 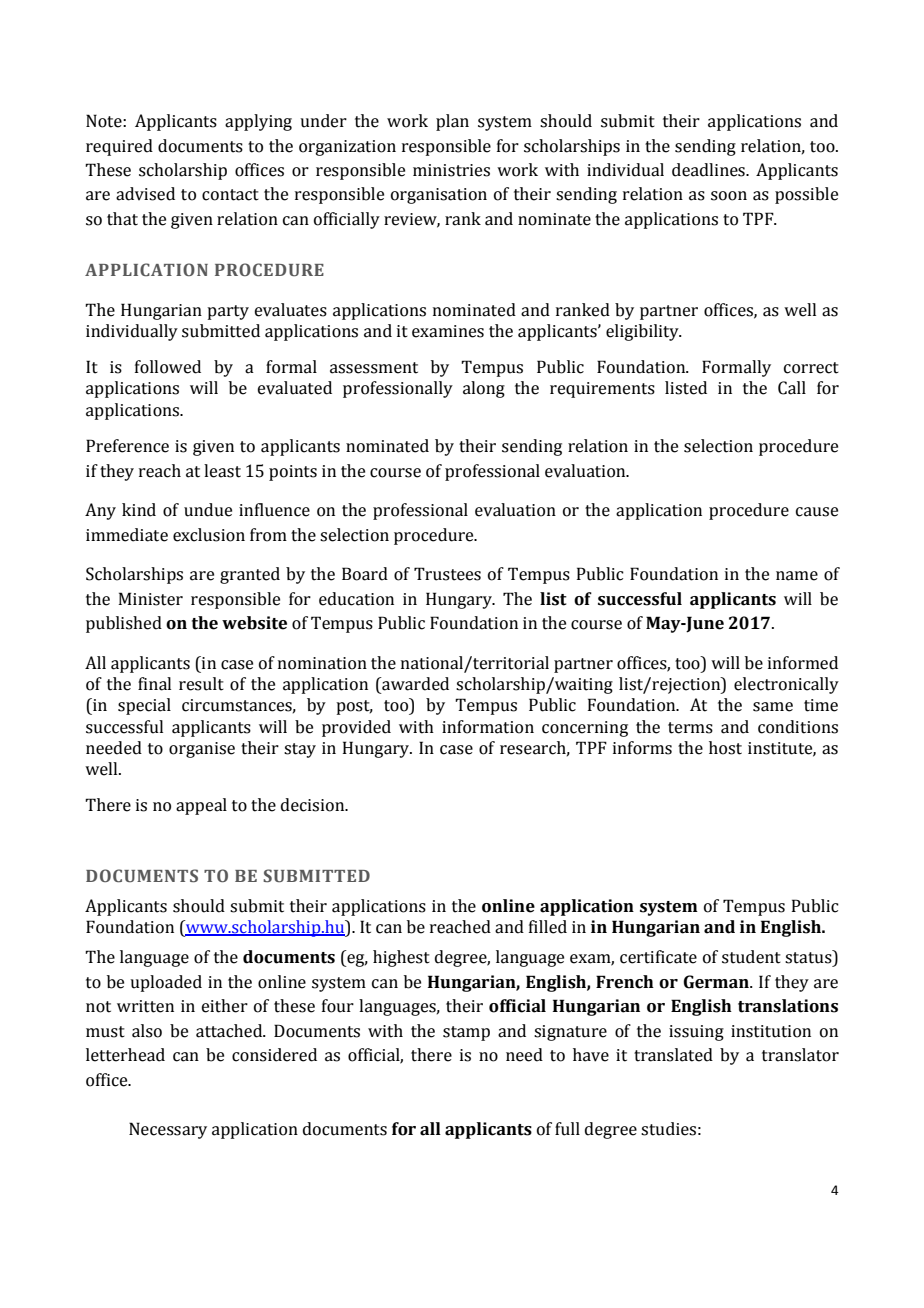 What do you see at coordinates (673, 1055) in the screenshot?
I see `translated` at bounding box center [673, 1055].
